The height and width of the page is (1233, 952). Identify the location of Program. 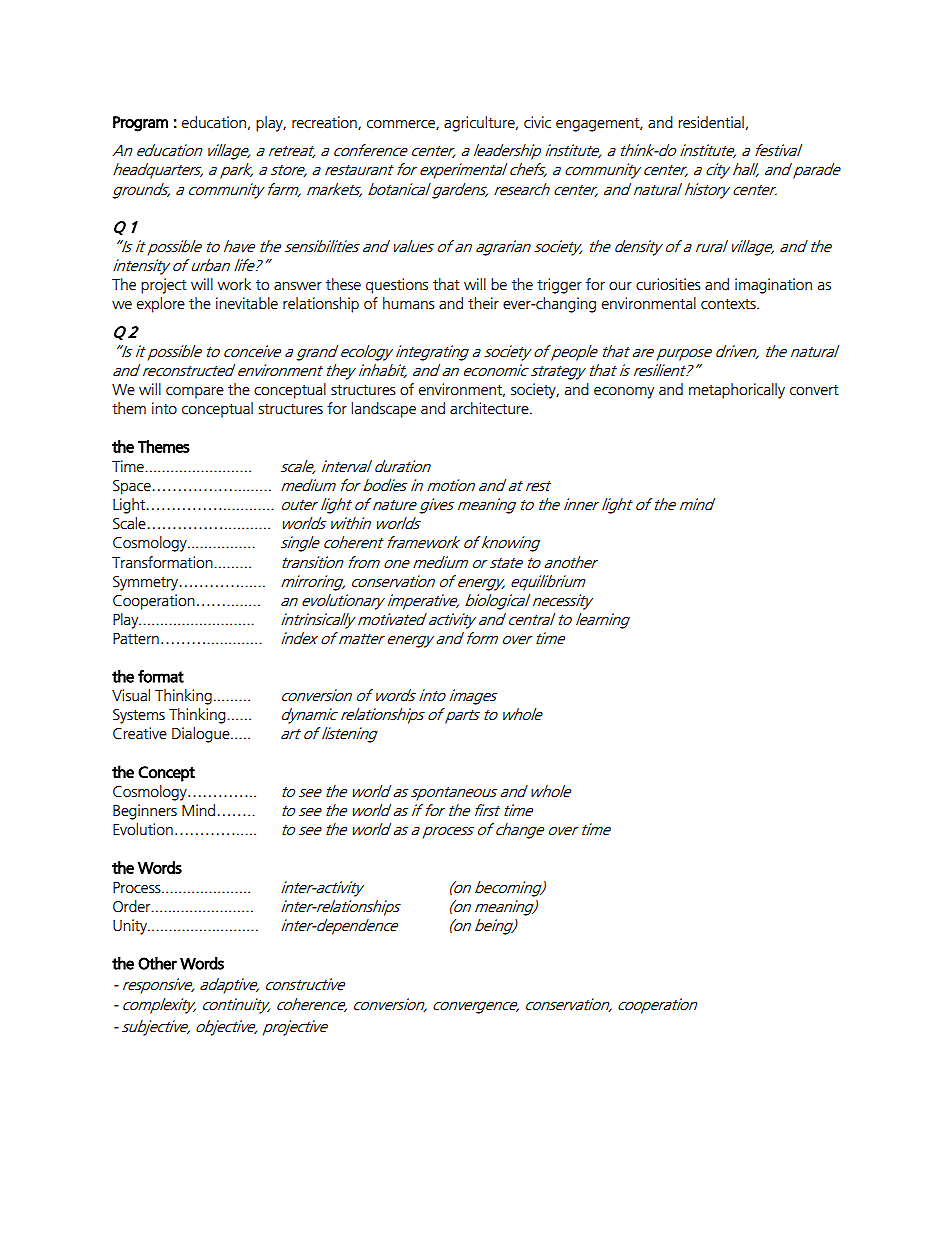
(140, 124).
